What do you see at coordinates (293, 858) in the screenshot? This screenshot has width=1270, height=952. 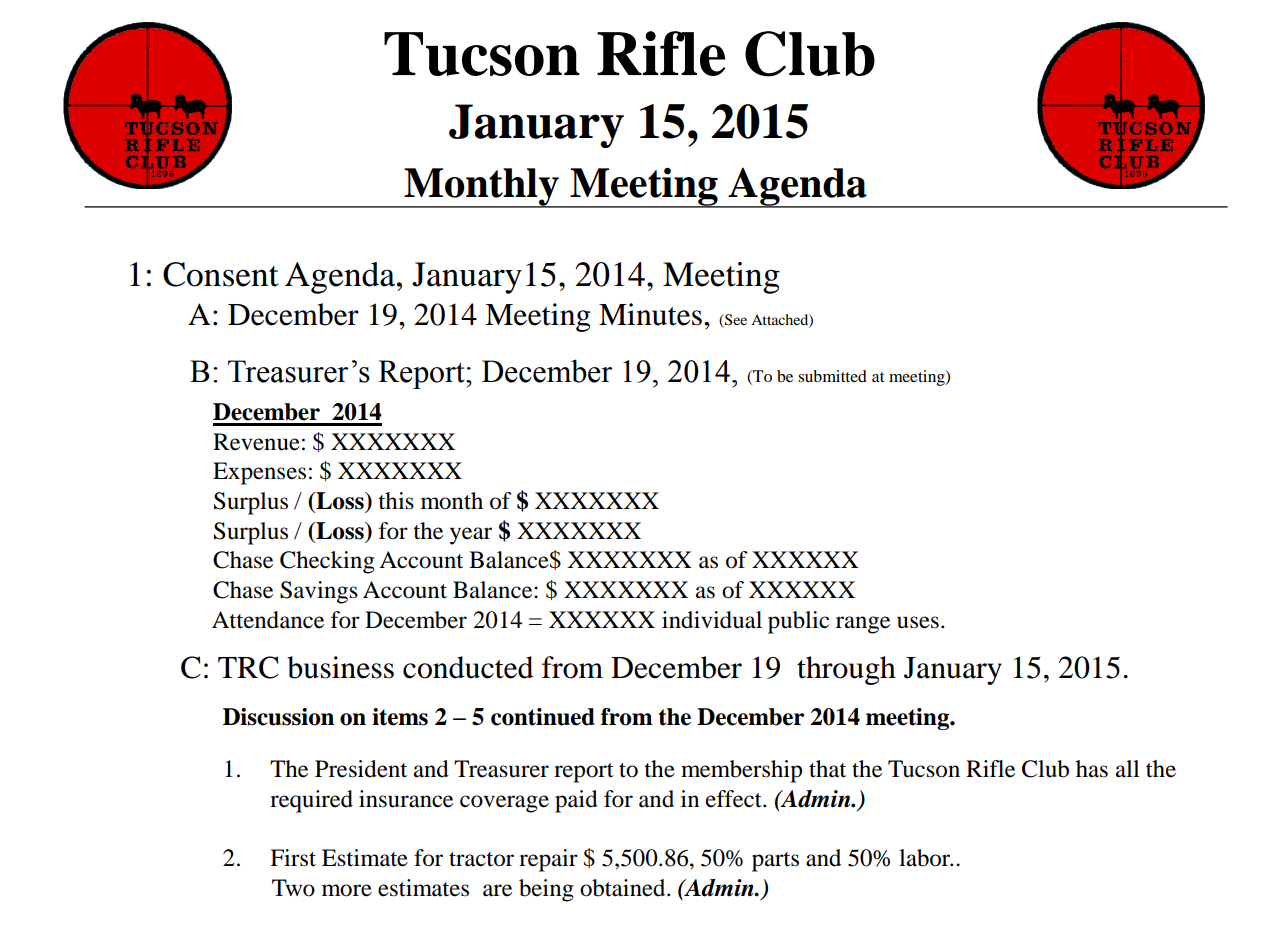 I see `First` at bounding box center [293, 858].
